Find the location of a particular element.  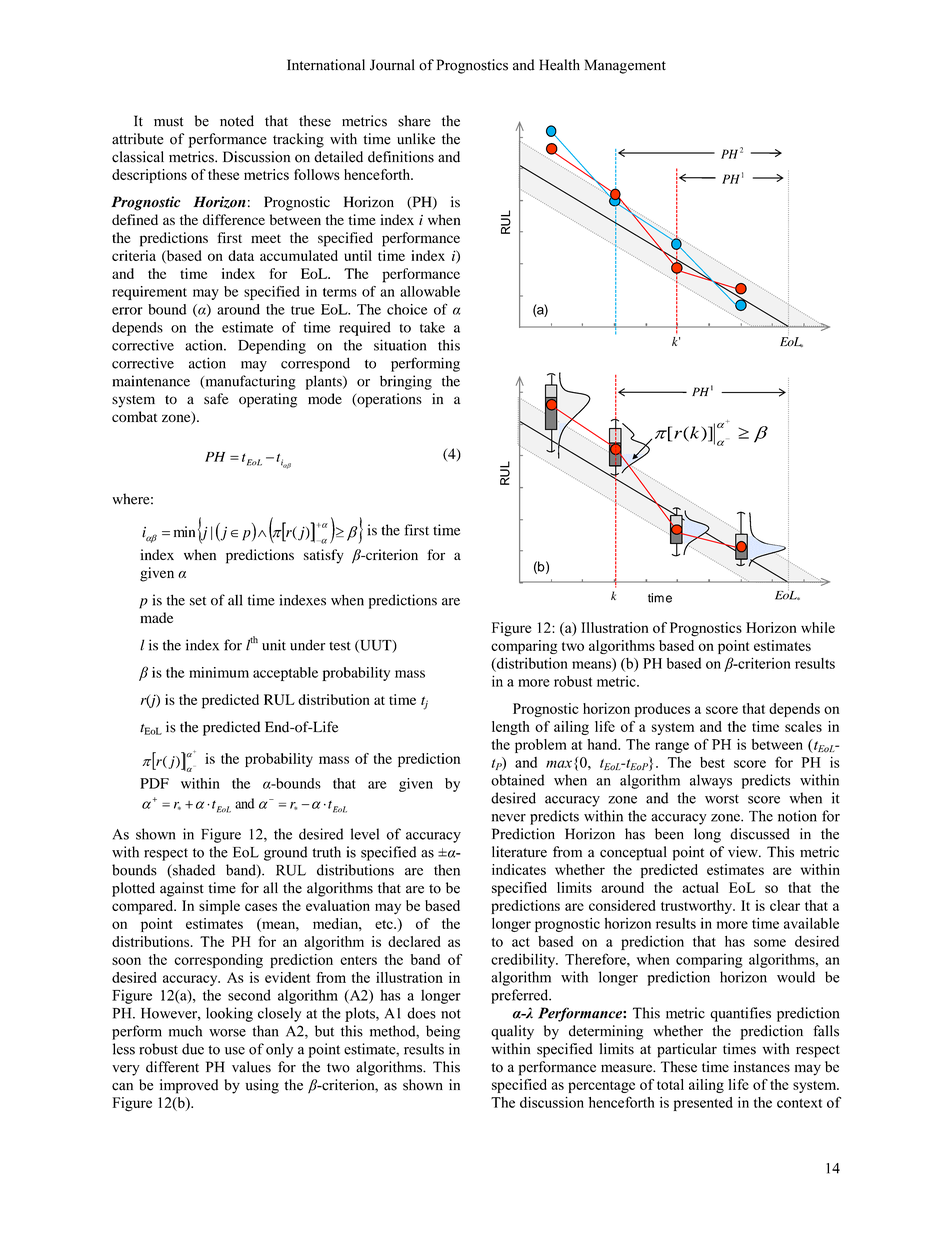

satisfy is located at coordinates (324, 556).
